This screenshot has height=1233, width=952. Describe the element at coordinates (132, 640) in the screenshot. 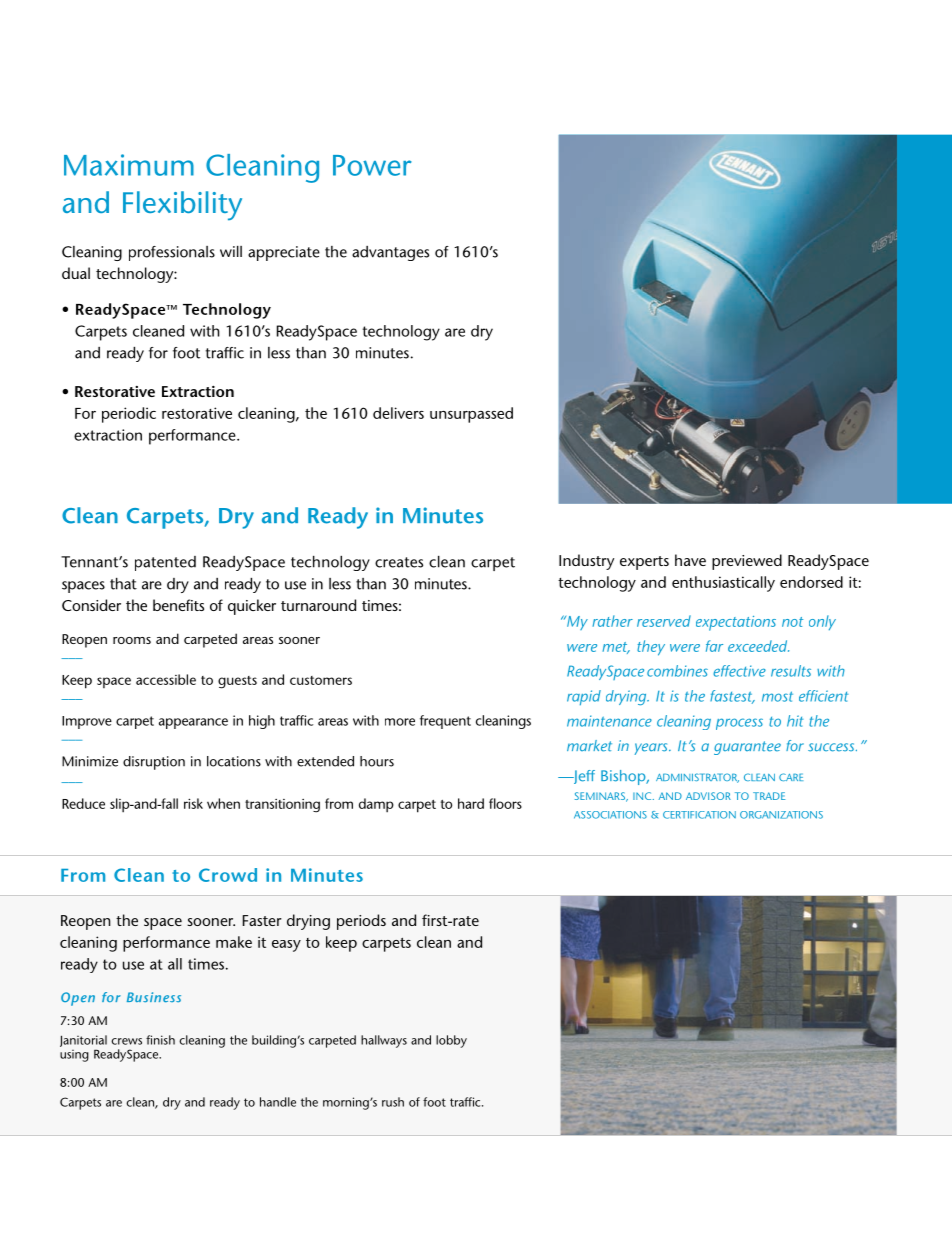

I see `rooms` at that location.
